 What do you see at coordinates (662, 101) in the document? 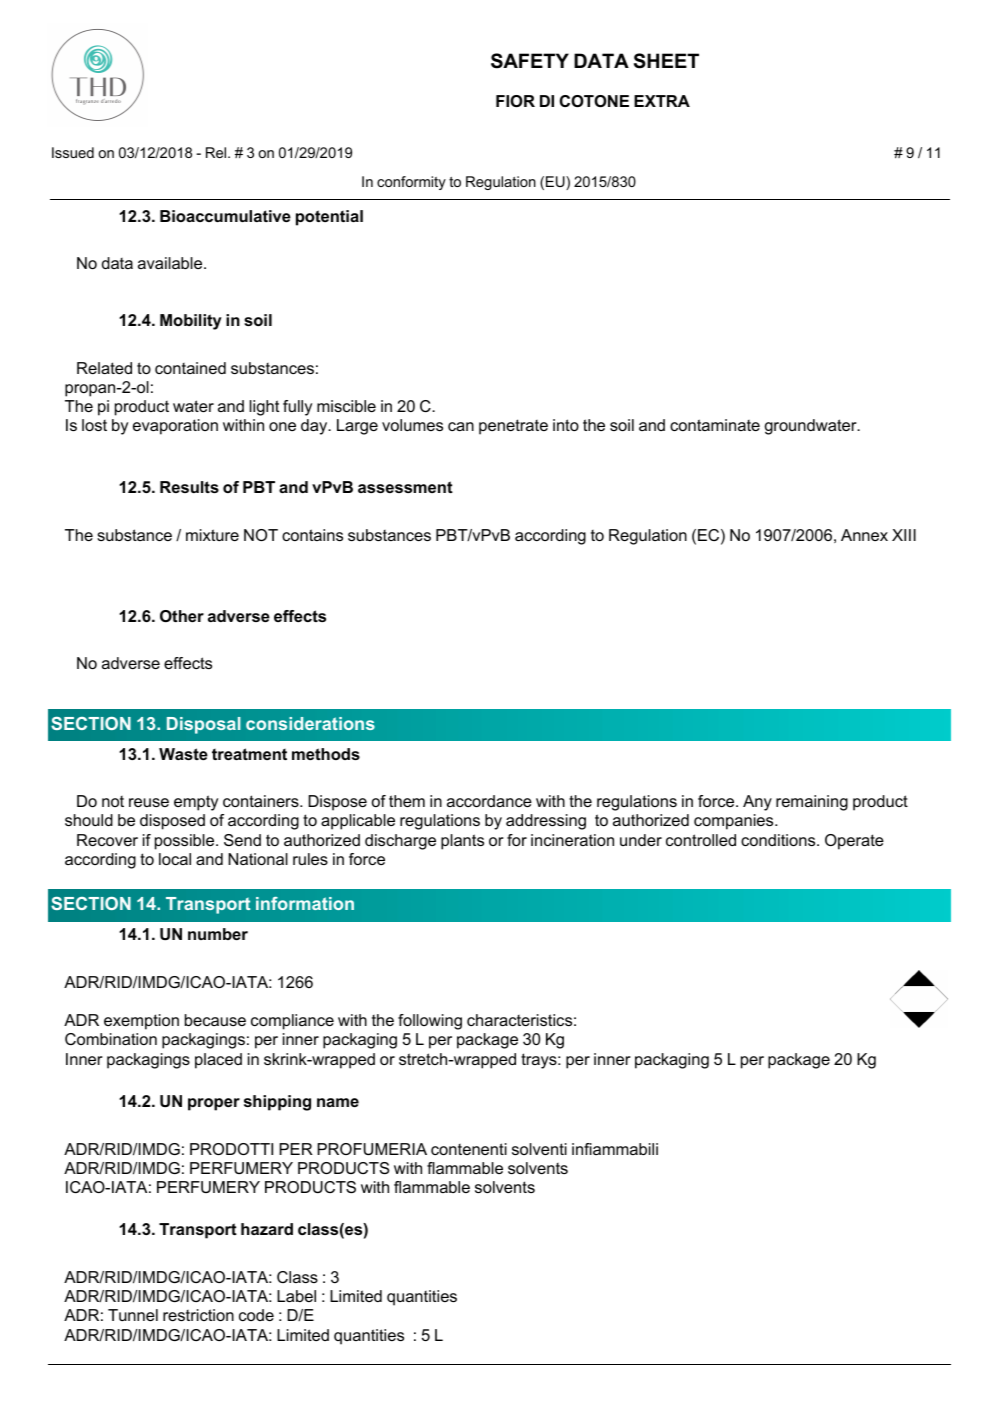
I see `EXTRA` at bounding box center [662, 101].
